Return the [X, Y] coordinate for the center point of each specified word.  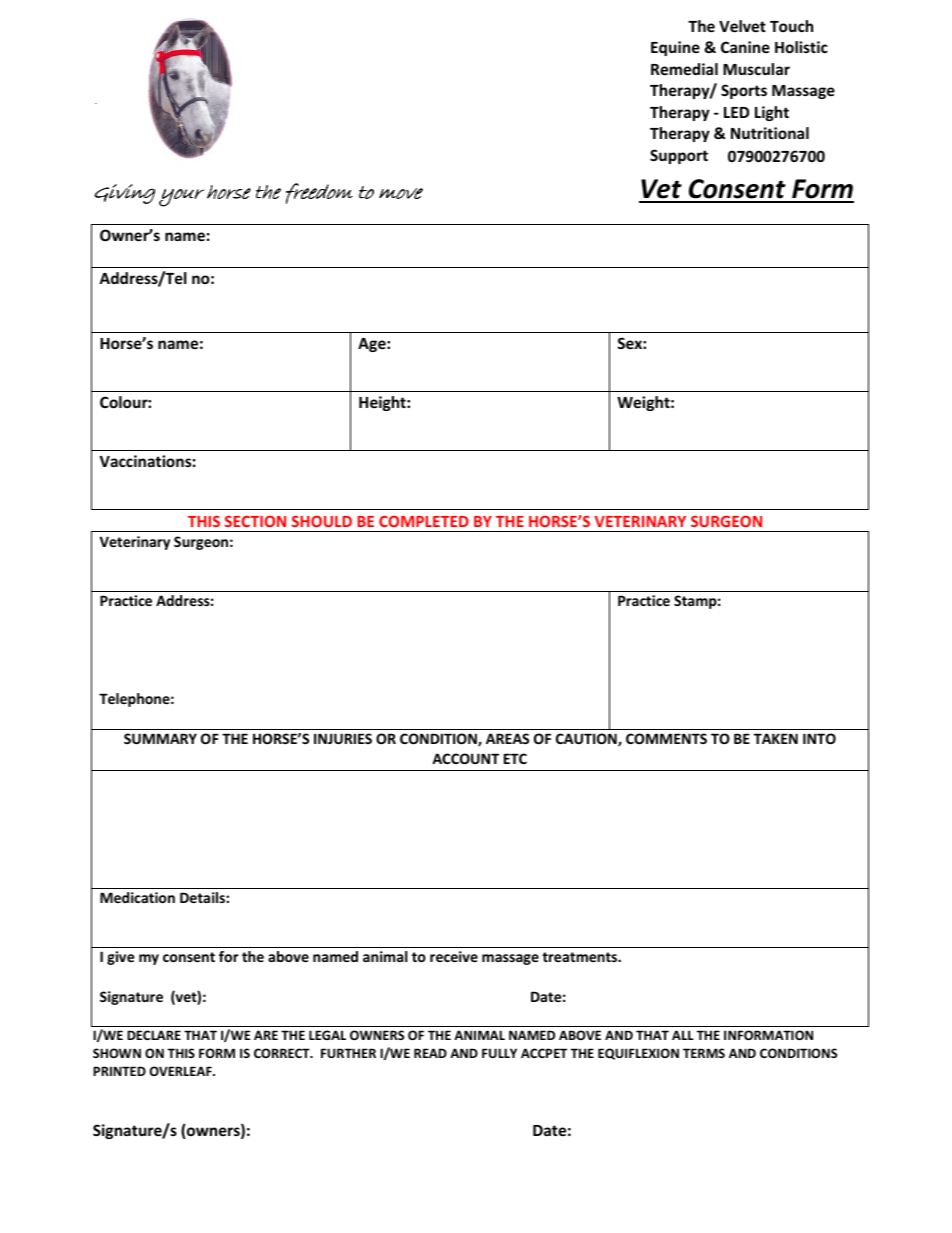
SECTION [255, 521]
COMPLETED [424, 521]
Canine [745, 47]
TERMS [704, 1053]
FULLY [499, 1053]
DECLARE [154, 1035]
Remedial [684, 69]
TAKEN [776, 738]
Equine [675, 48]
